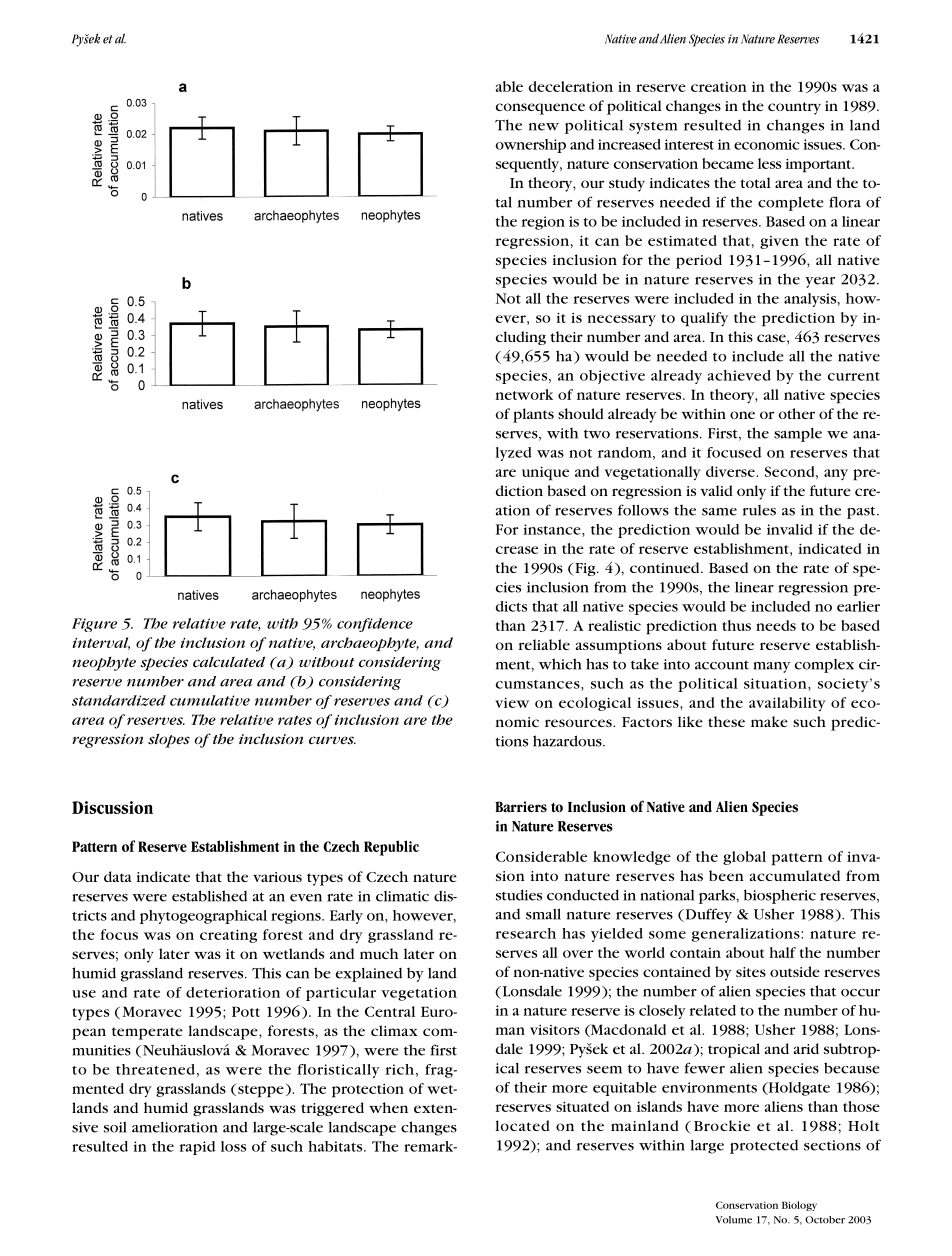 The image size is (952, 1256). Describe the element at coordinates (544, 127) in the image. I see `new` at that location.
